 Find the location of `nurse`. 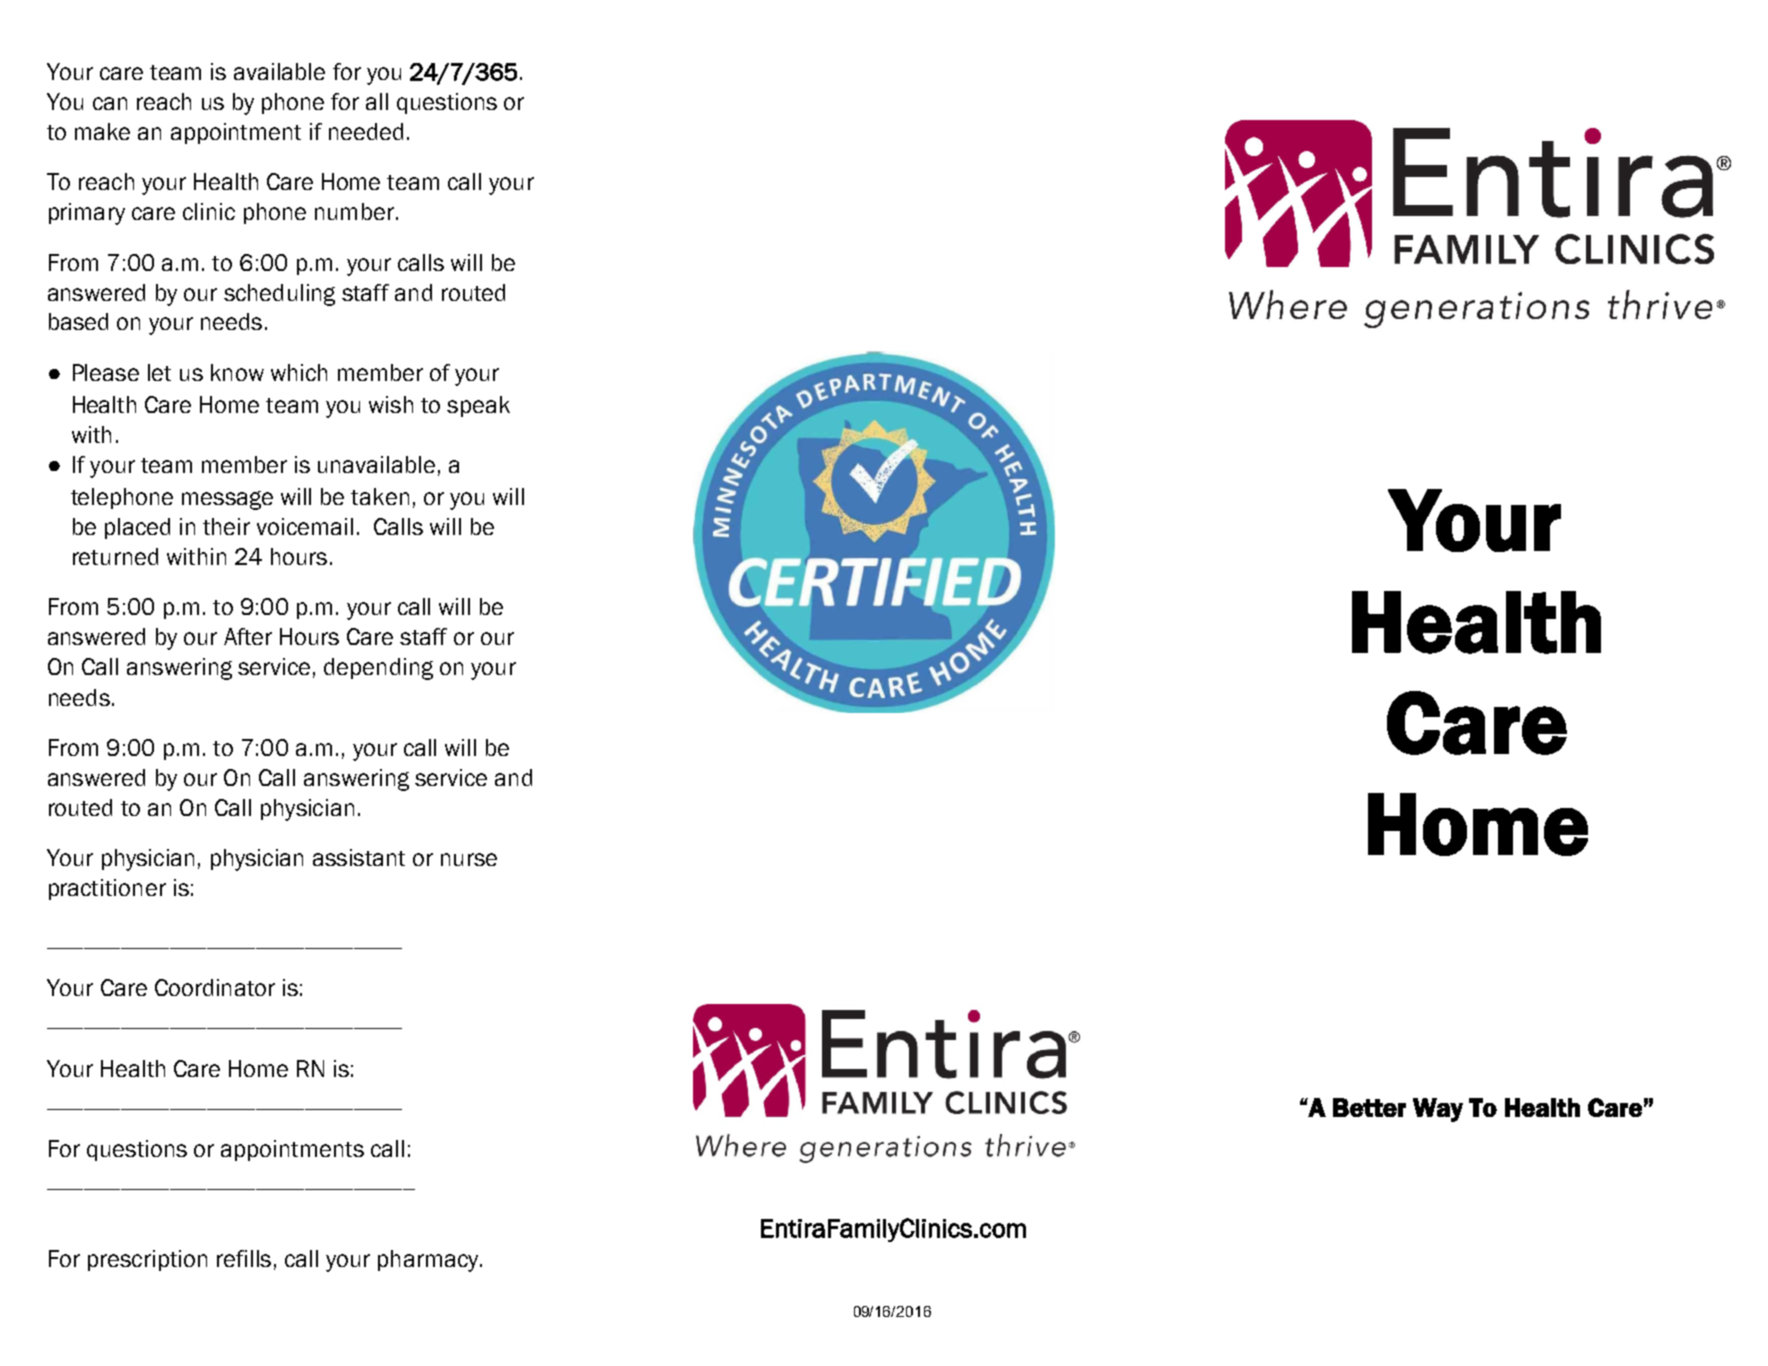

nurse is located at coordinates (469, 859).
